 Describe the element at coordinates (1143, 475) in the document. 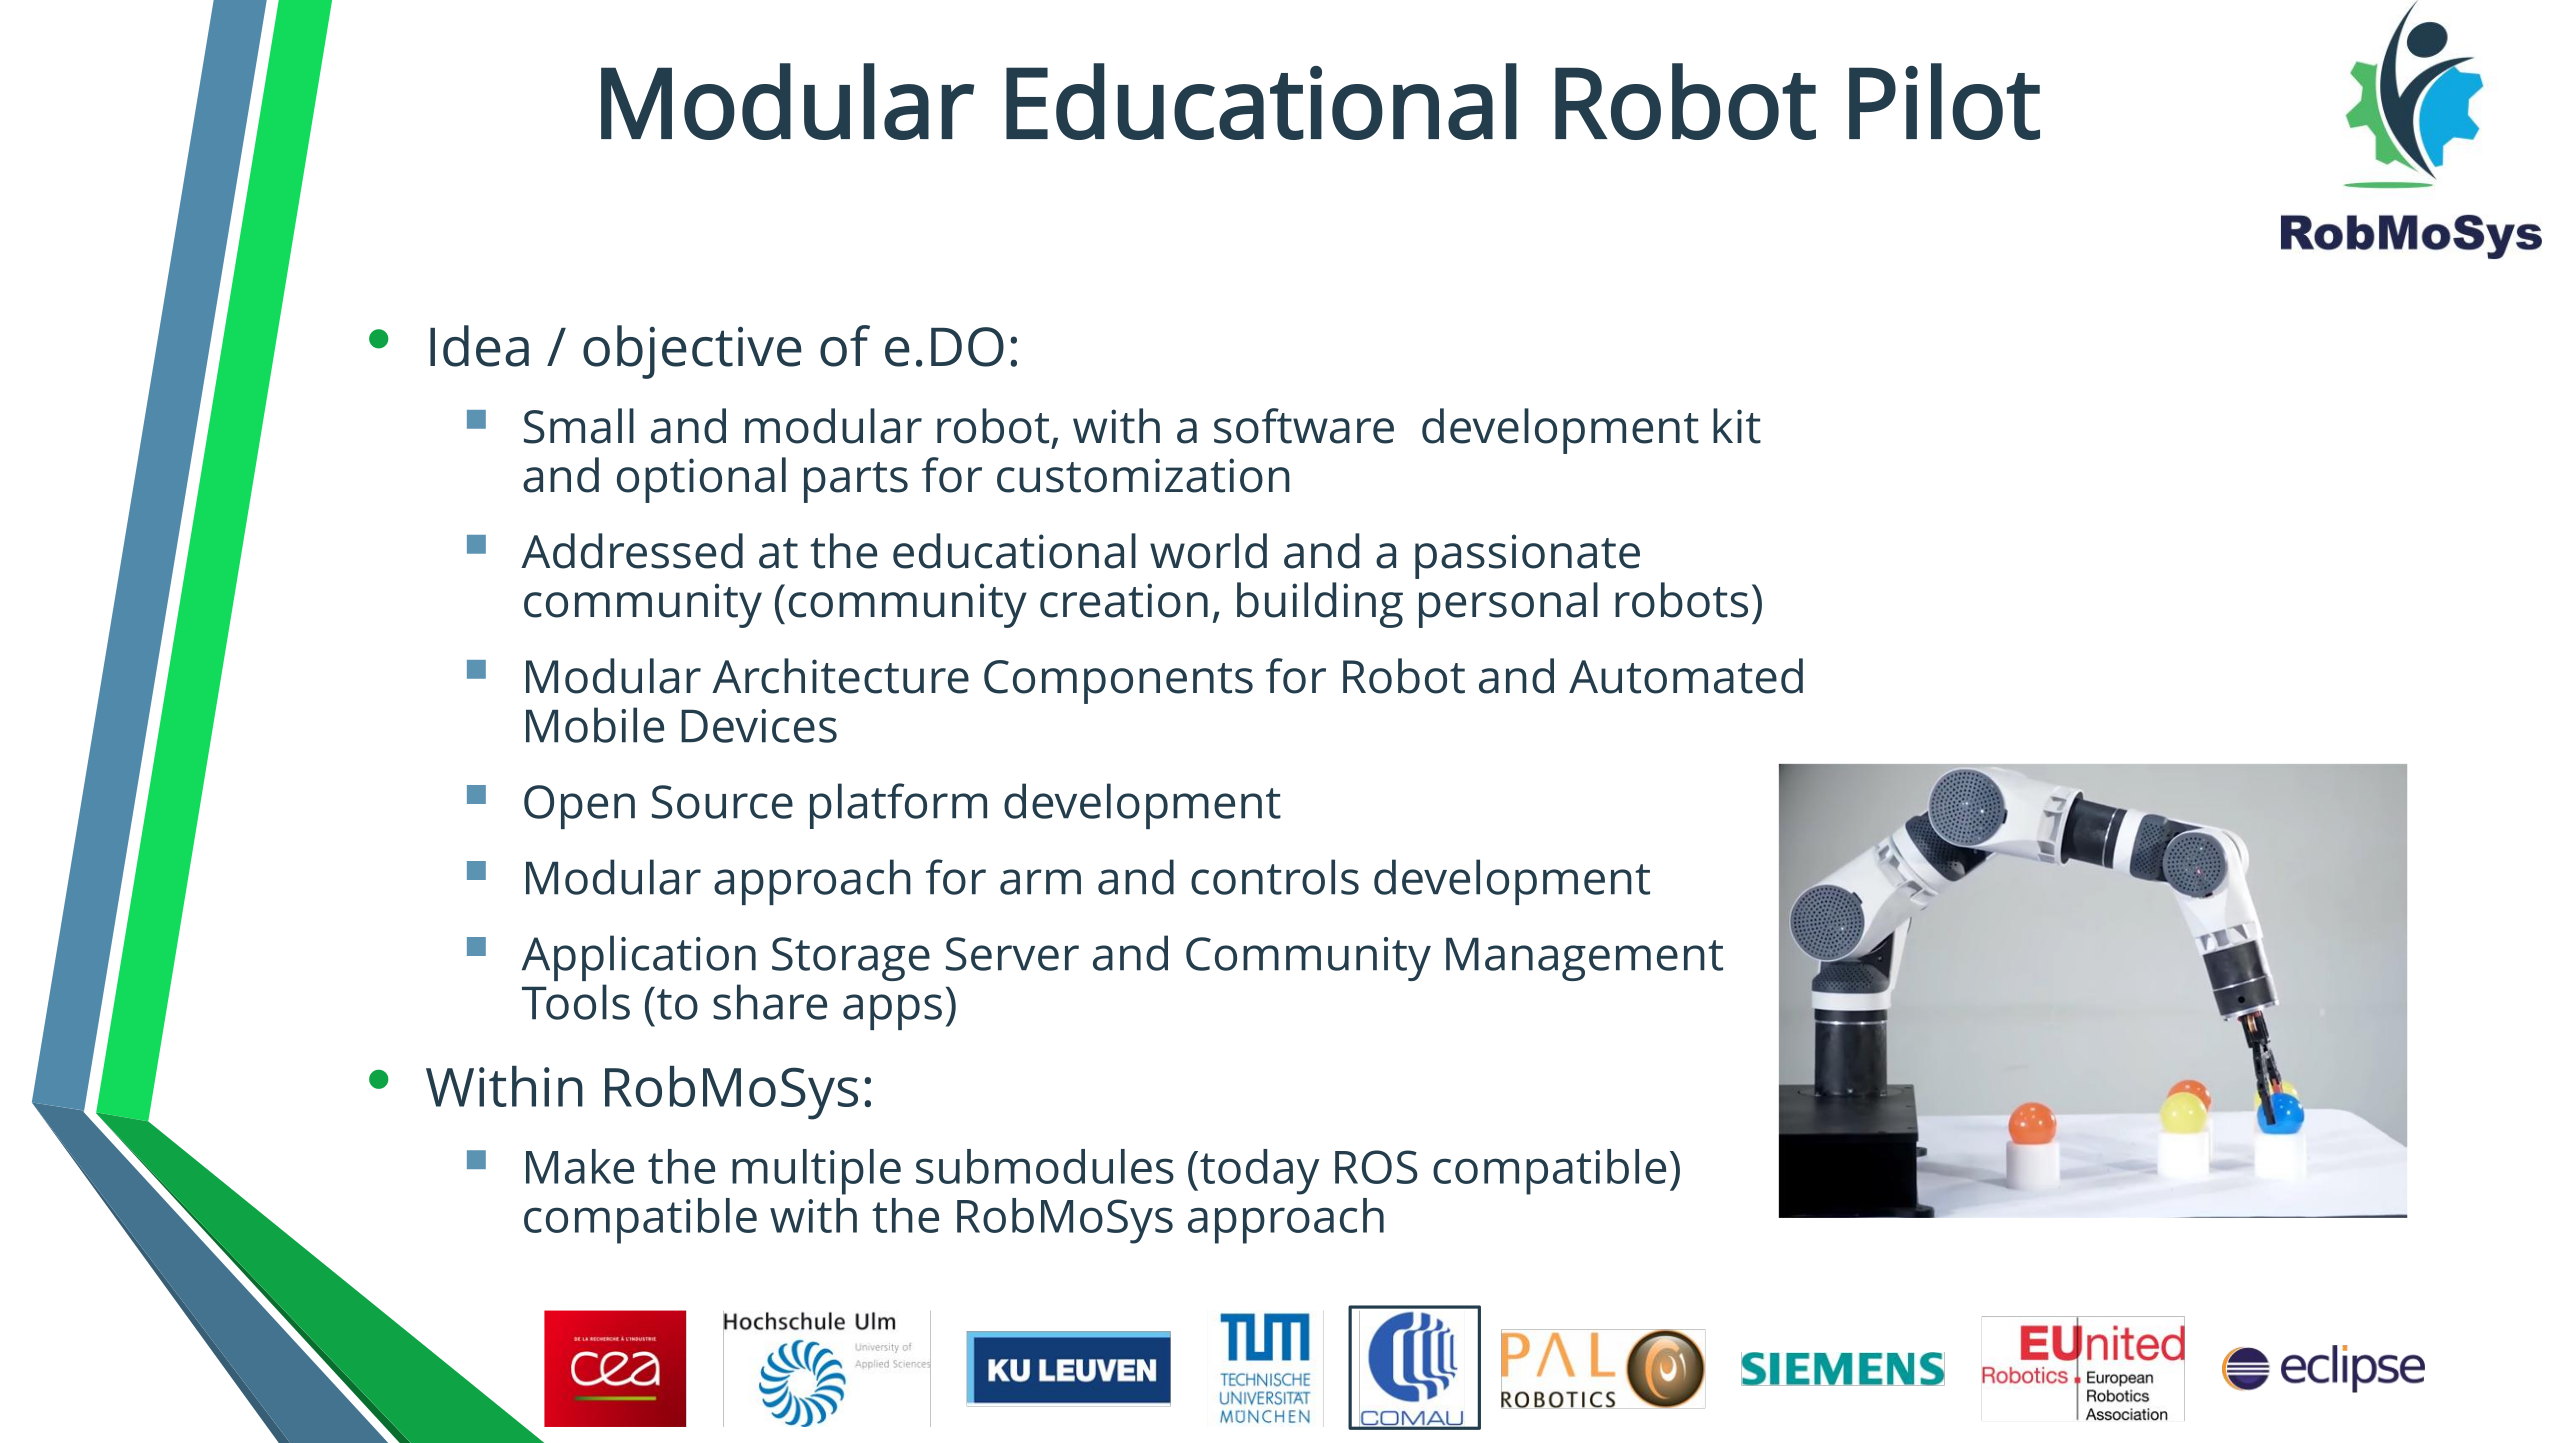

I see `customization` at that location.
